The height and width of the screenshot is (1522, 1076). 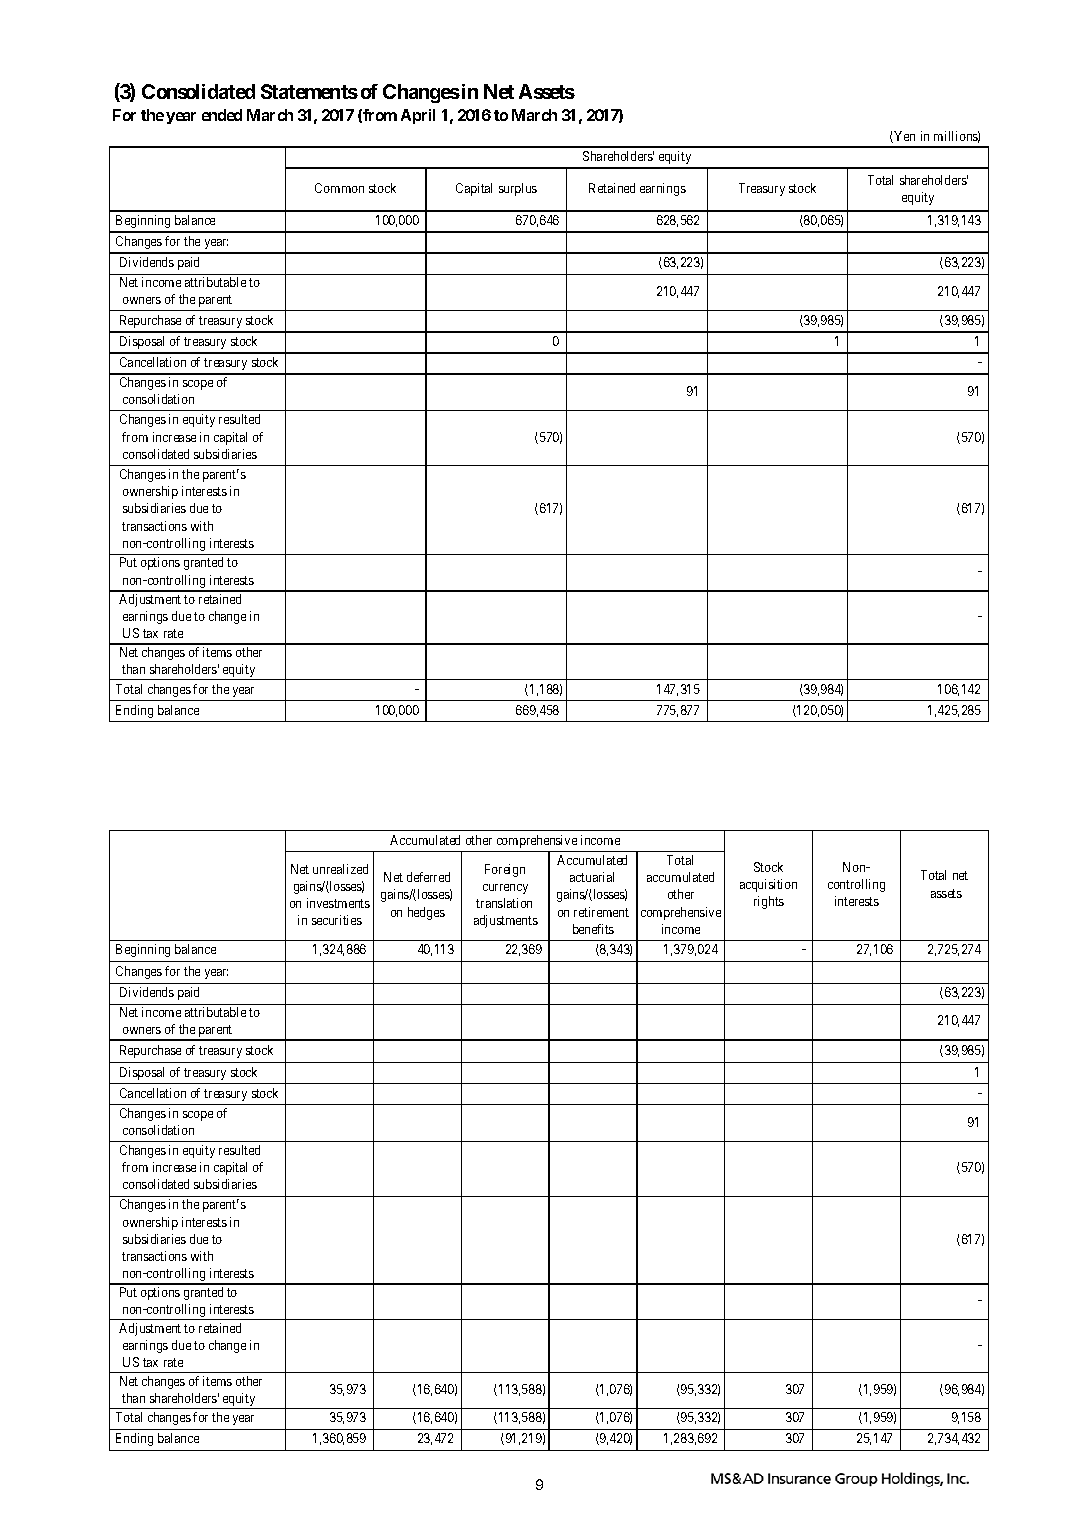 I want to click on Common, so click(x=339, y=188).
